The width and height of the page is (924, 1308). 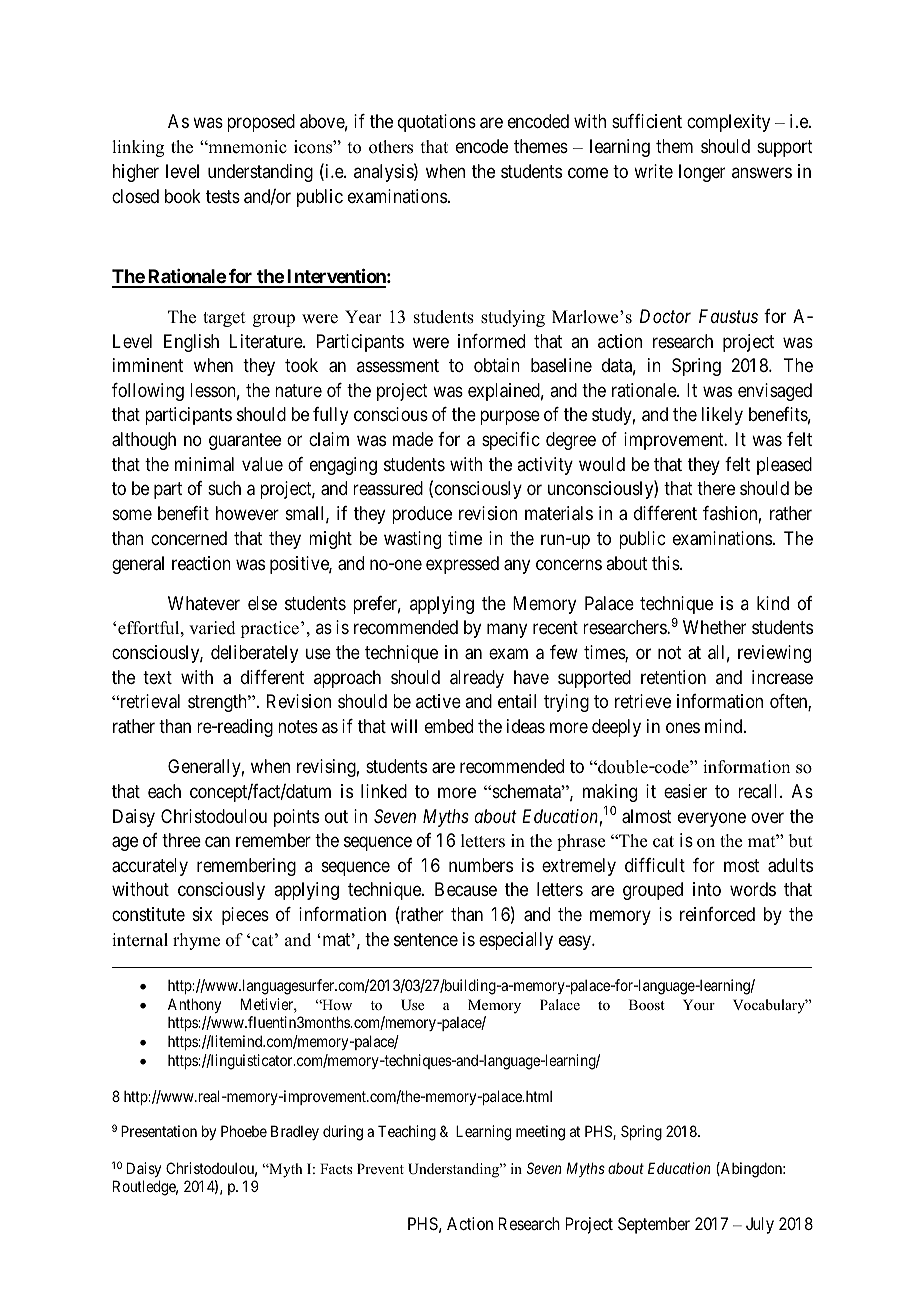 I want to click on everyone, so click(x=712, y=819).
